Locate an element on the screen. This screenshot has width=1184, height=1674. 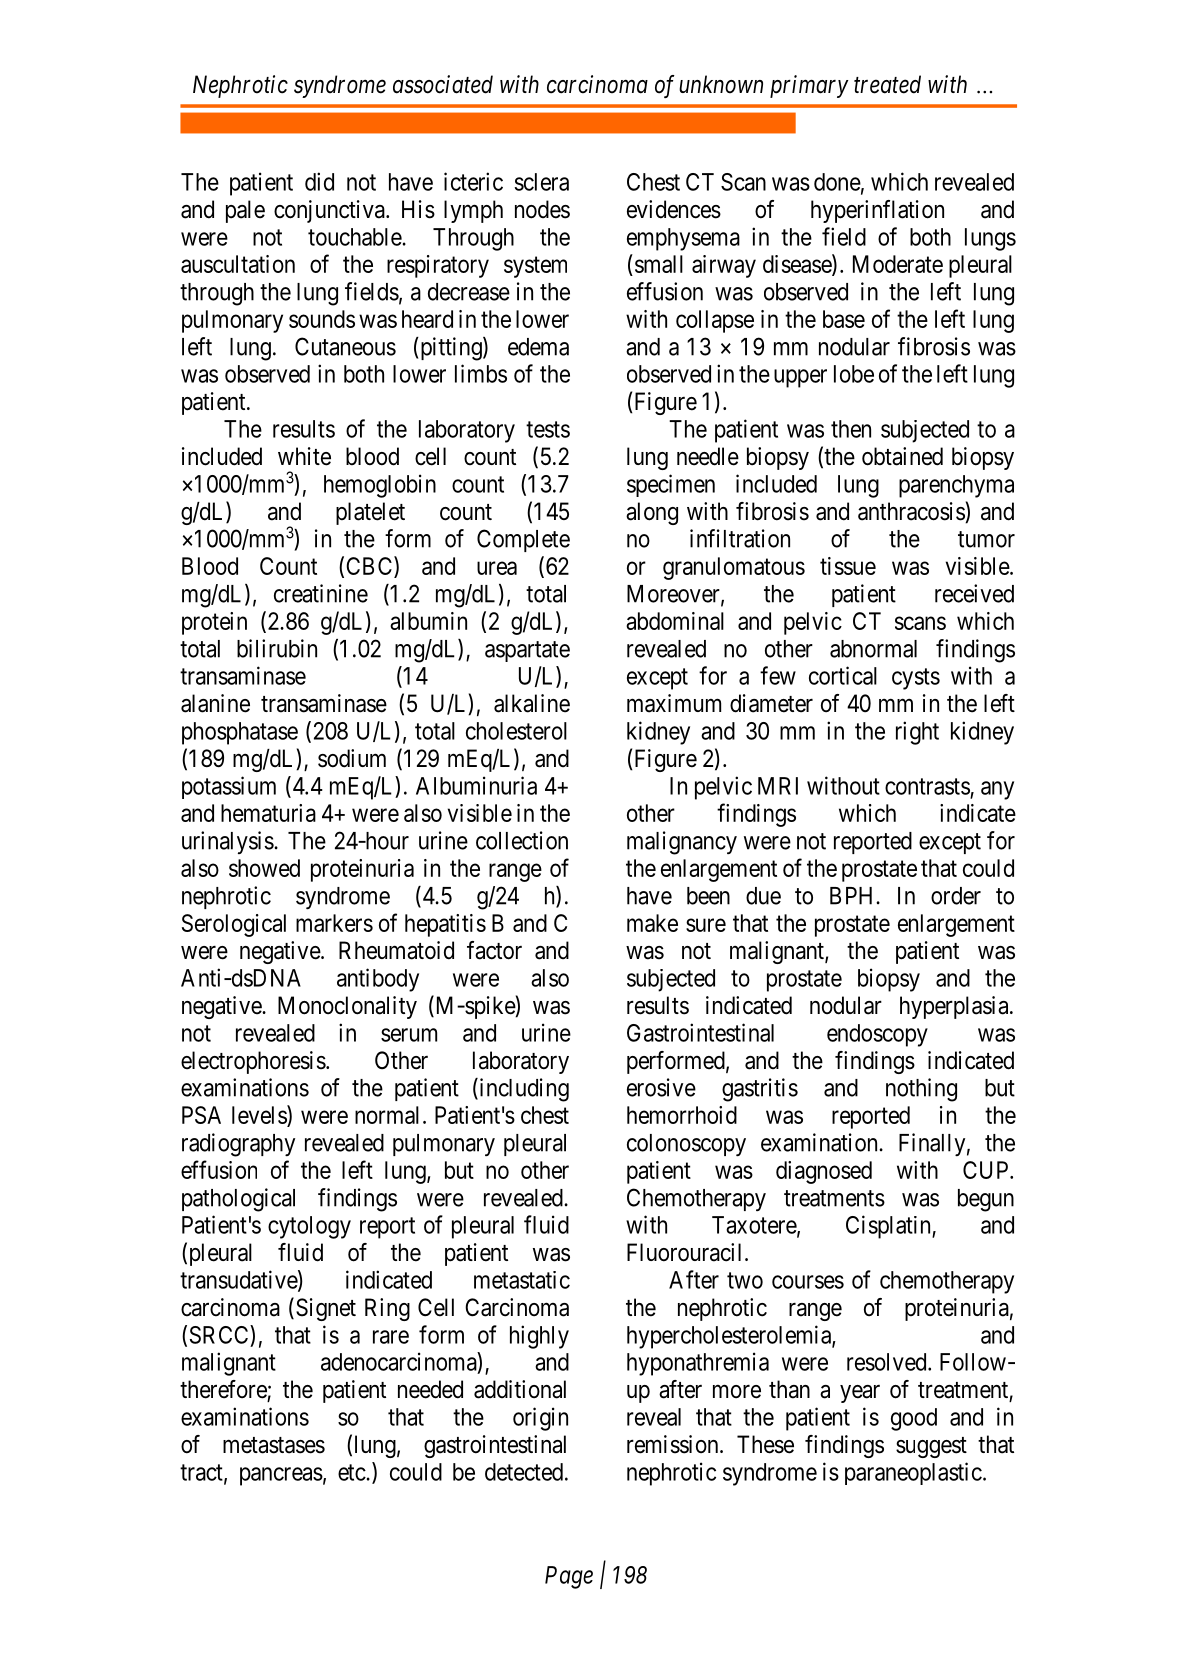
treated is located at coordinates (887, 84).
